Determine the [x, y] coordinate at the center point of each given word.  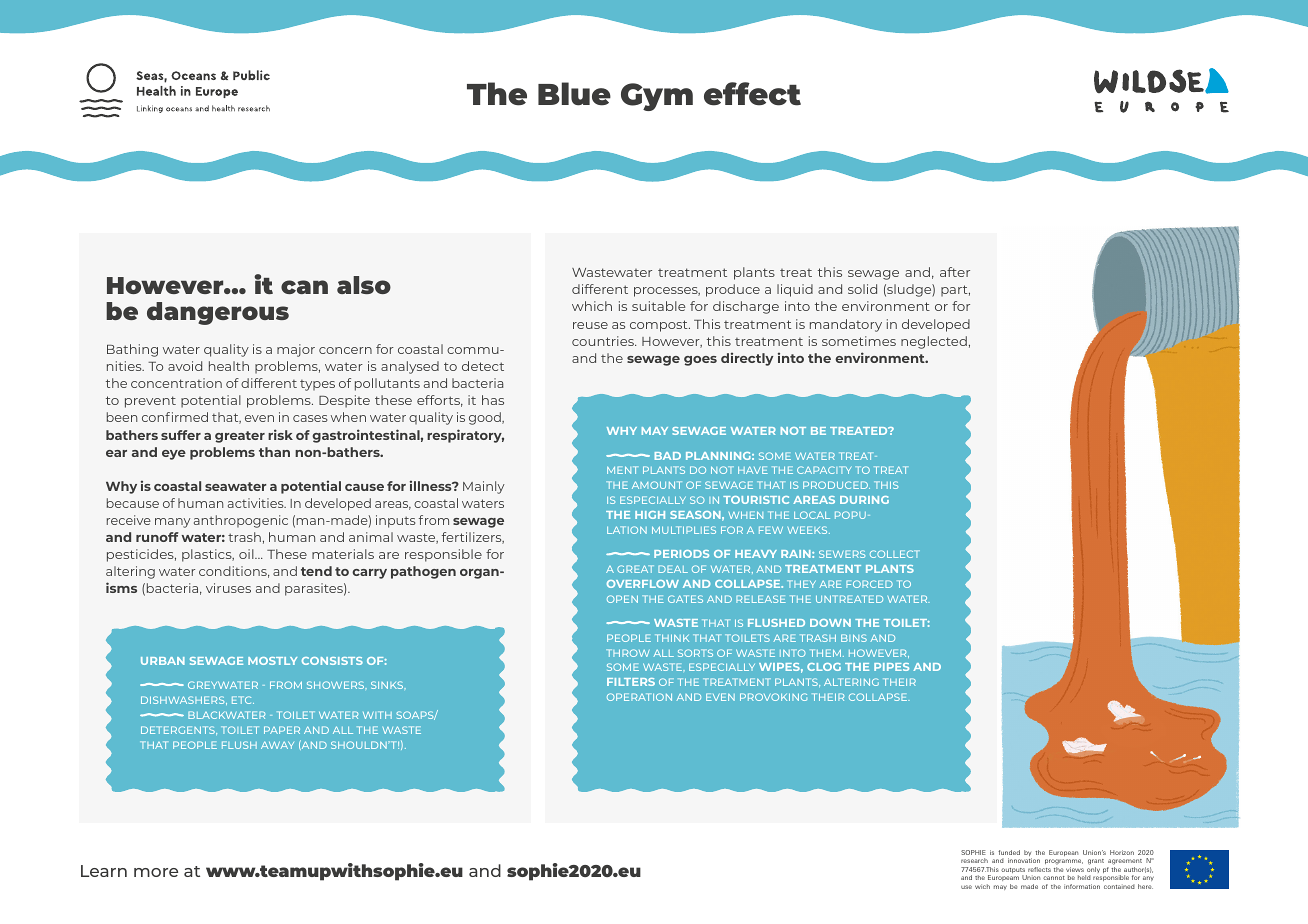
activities [257, 503]
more [156, 872]
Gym [657, 97]
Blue [574, 94]
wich [982, 886]
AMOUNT [657, 485]
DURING [864, 500]
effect [752, 94]
